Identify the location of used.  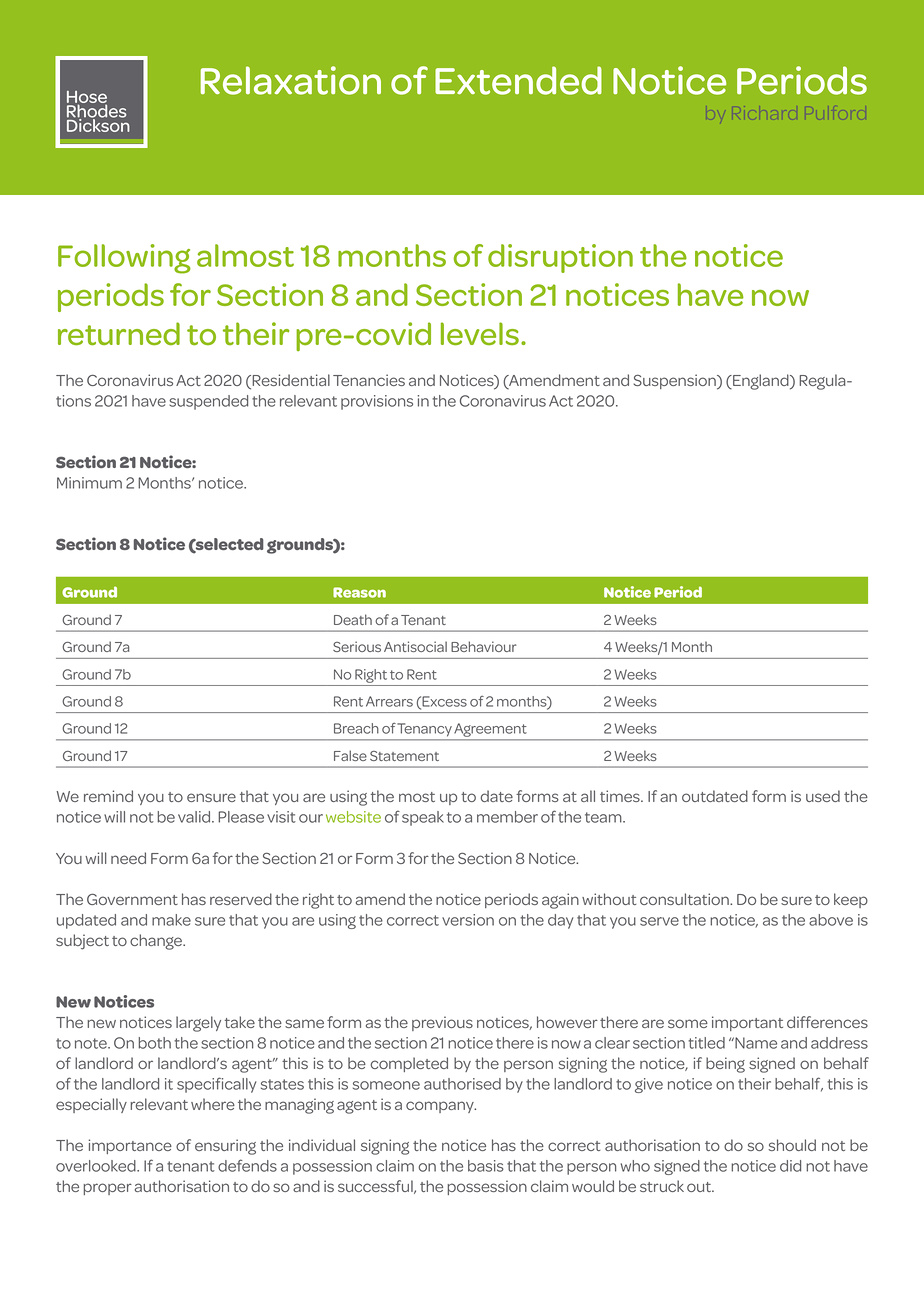
(823, 796).
